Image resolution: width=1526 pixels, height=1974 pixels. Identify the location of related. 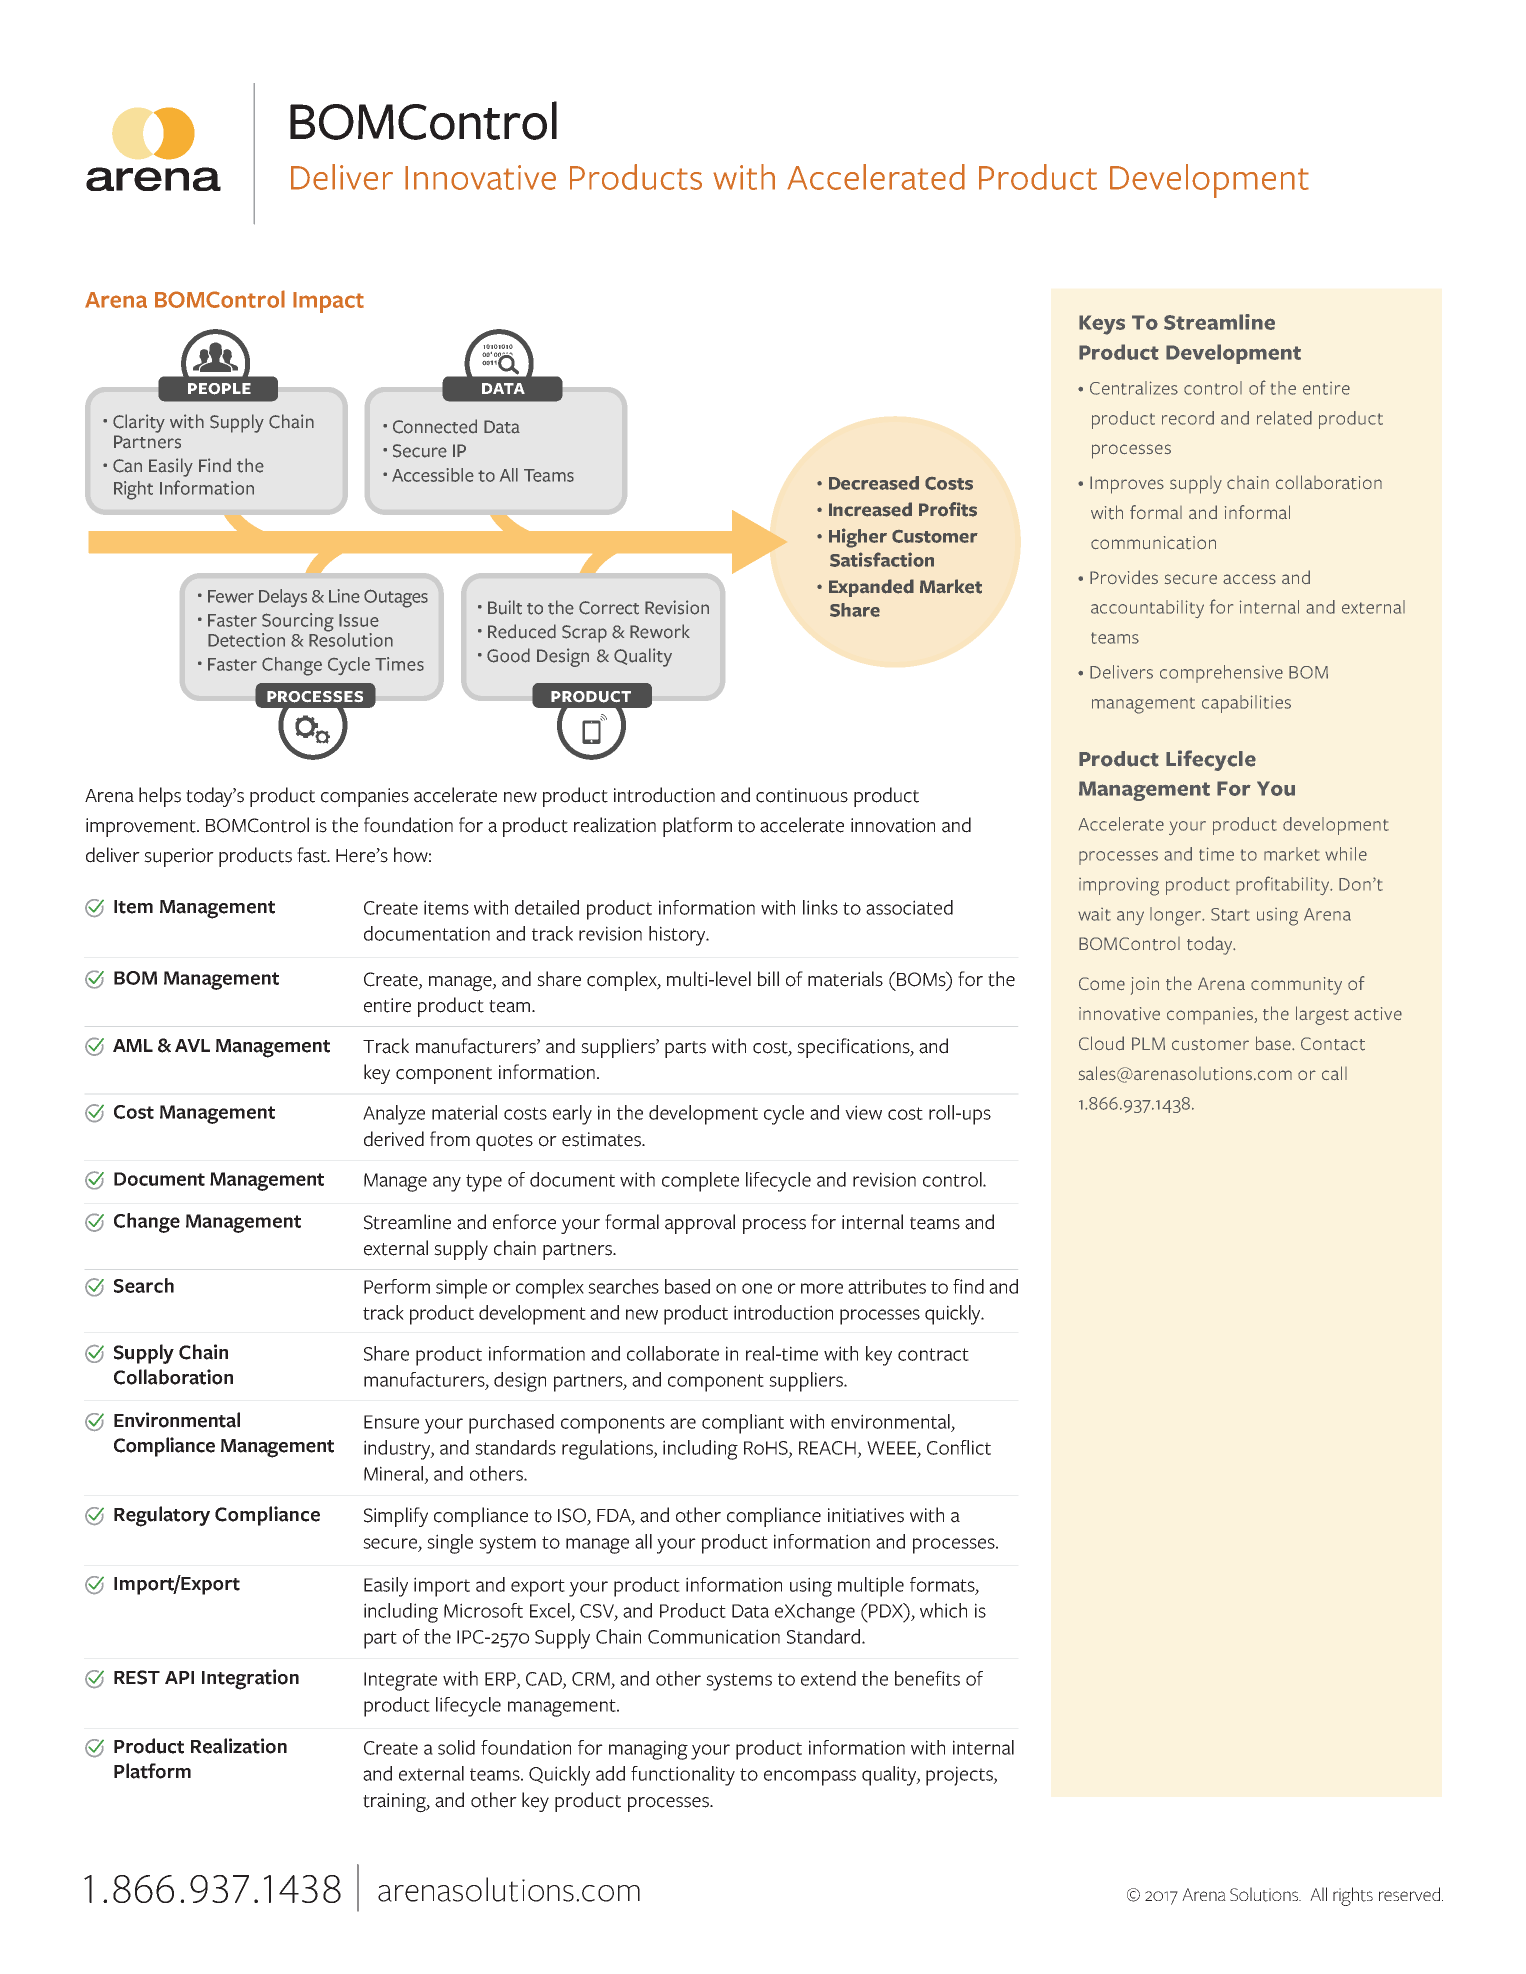
(1284, 418).
